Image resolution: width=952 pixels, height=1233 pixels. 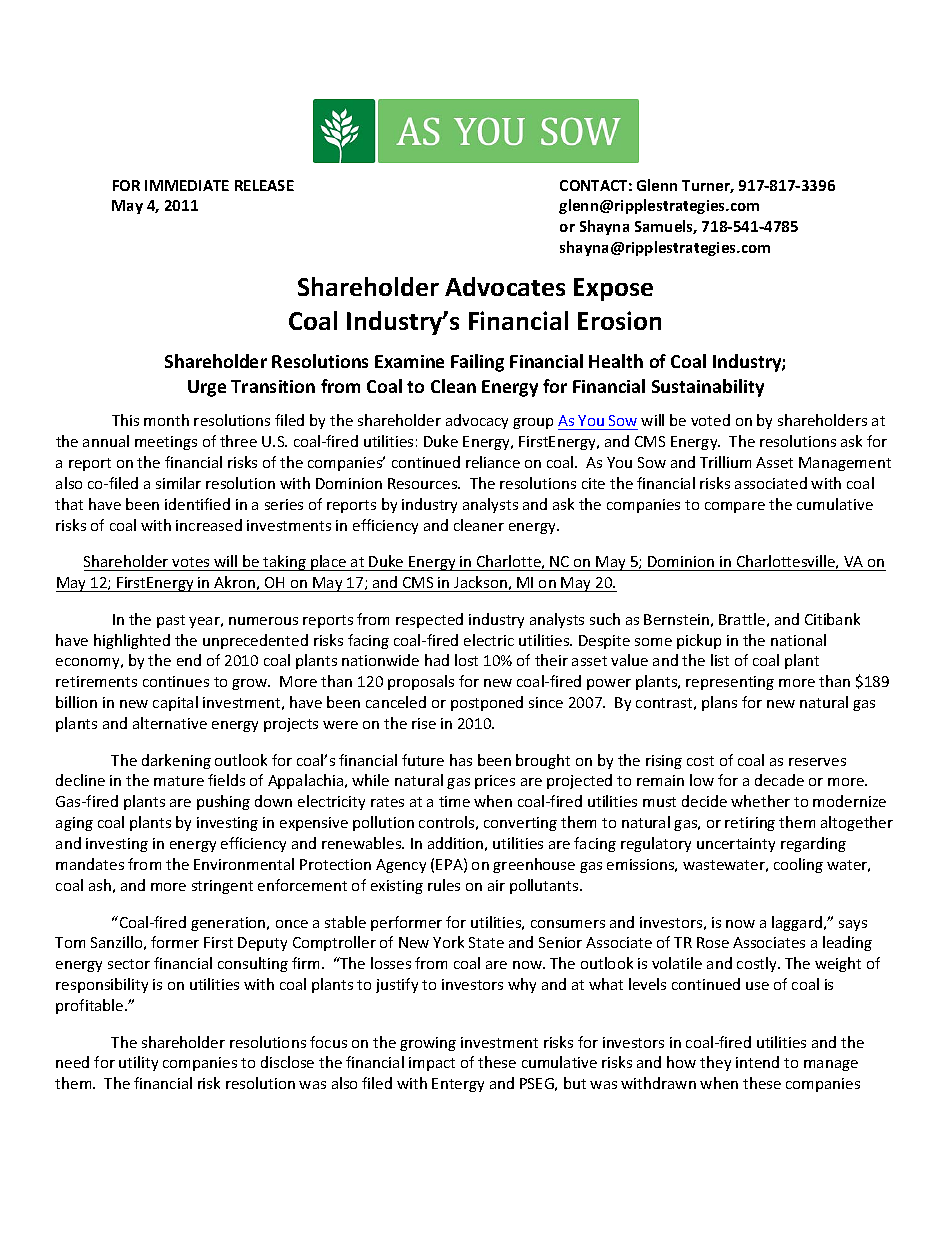 What do you see at coordinates (432, 1064) in the image?
I see `impact` at bounding box center [432, 1064].
